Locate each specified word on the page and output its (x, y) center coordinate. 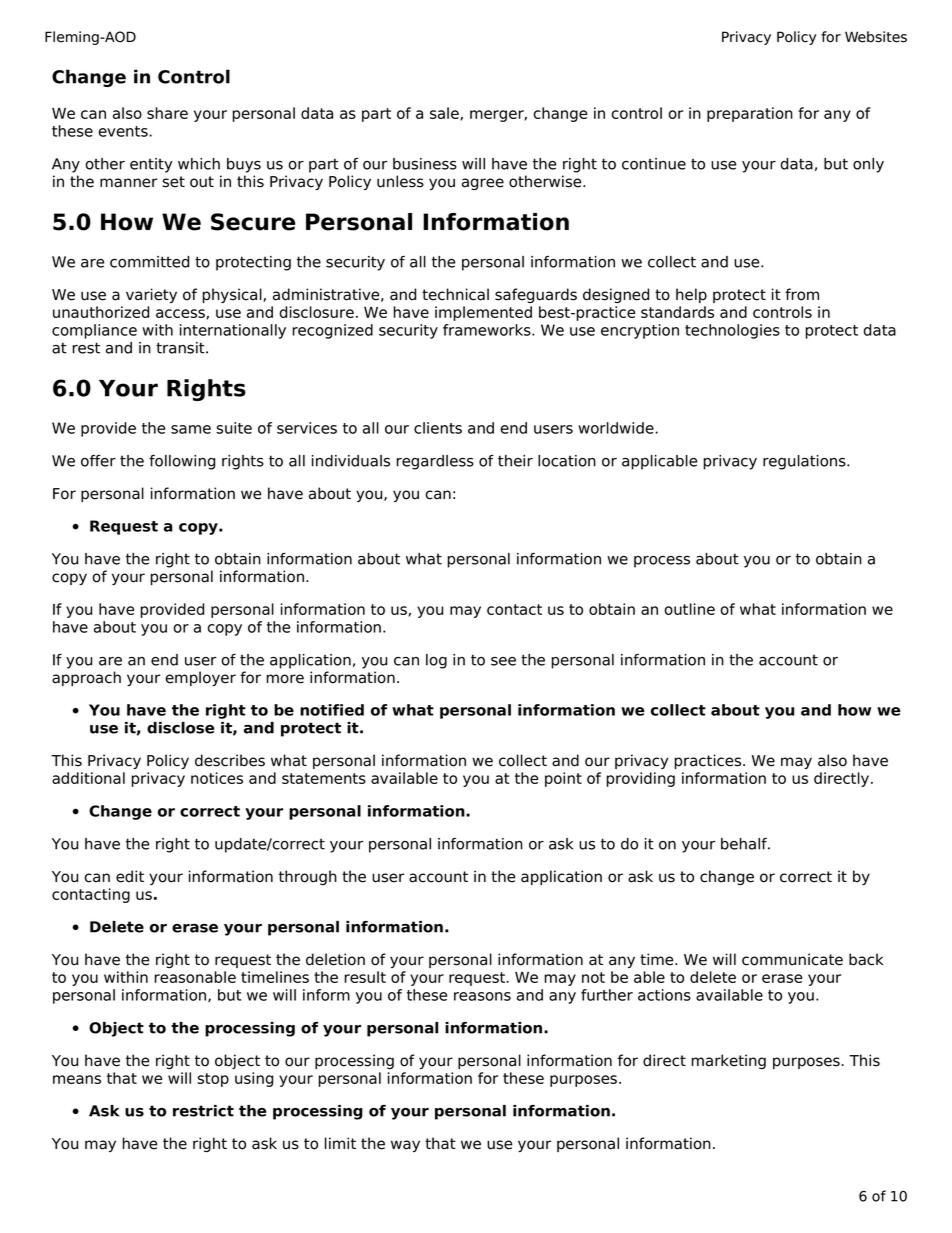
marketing (729, 1061)
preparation (750, 114)
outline (690, 609)
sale (444, 113)
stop (213, 1080)
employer (201, 678)
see (503, 661)
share (167, 113)
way (405, 1146)
